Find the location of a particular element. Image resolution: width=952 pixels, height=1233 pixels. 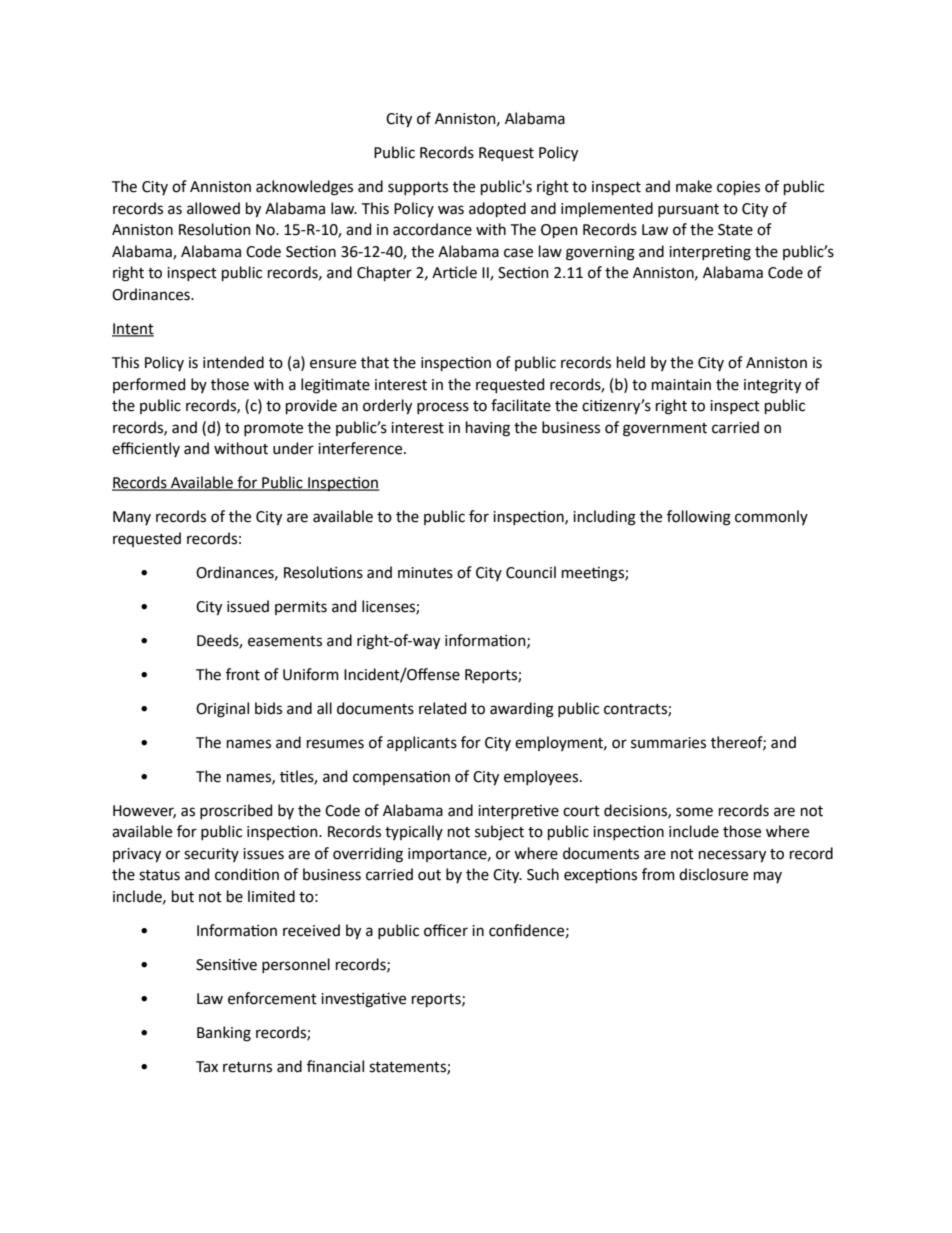

summaries is located at coordinates (668, 743).
